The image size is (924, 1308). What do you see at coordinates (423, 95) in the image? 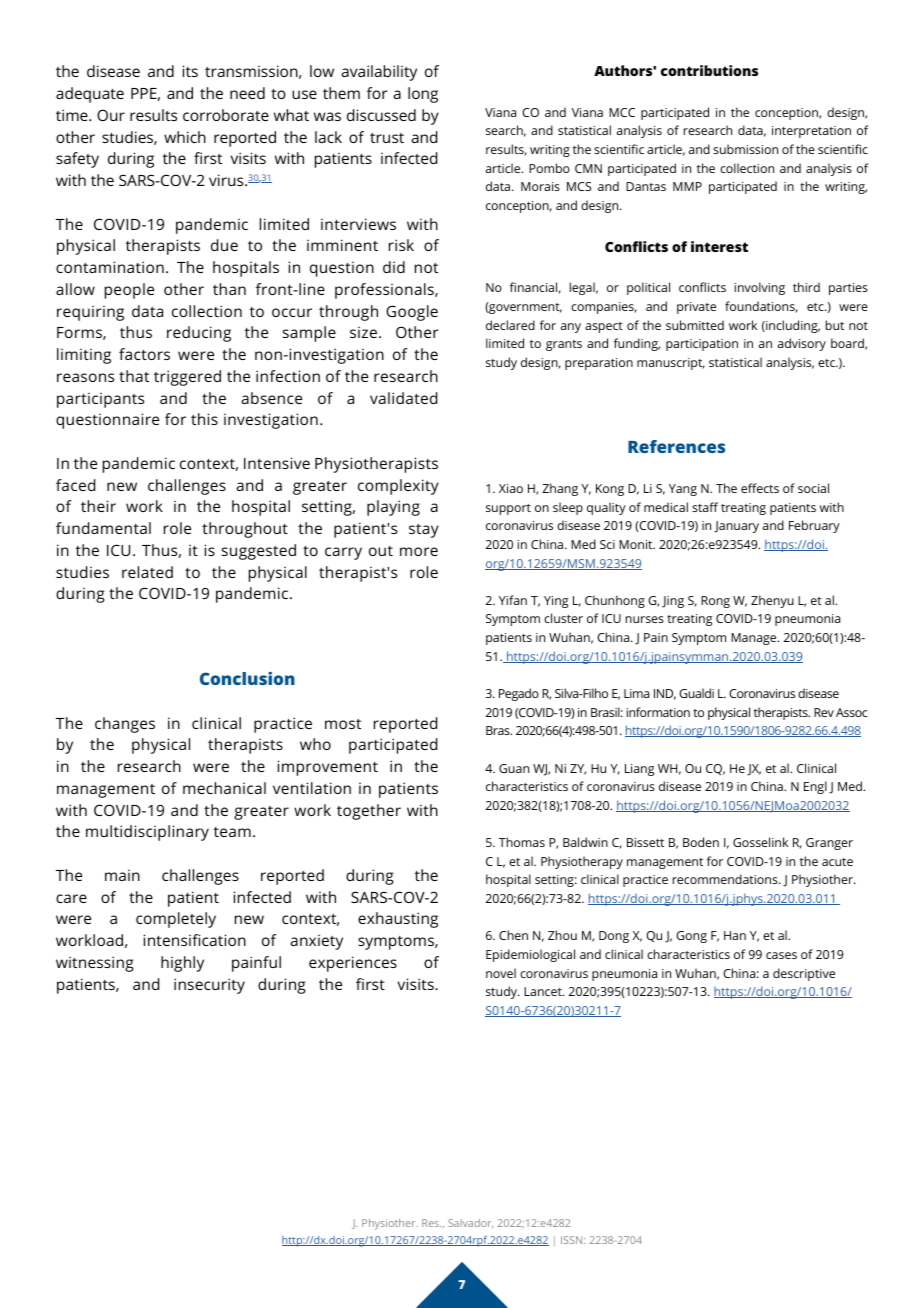
I see `long` at bounding box center [423, 95].
